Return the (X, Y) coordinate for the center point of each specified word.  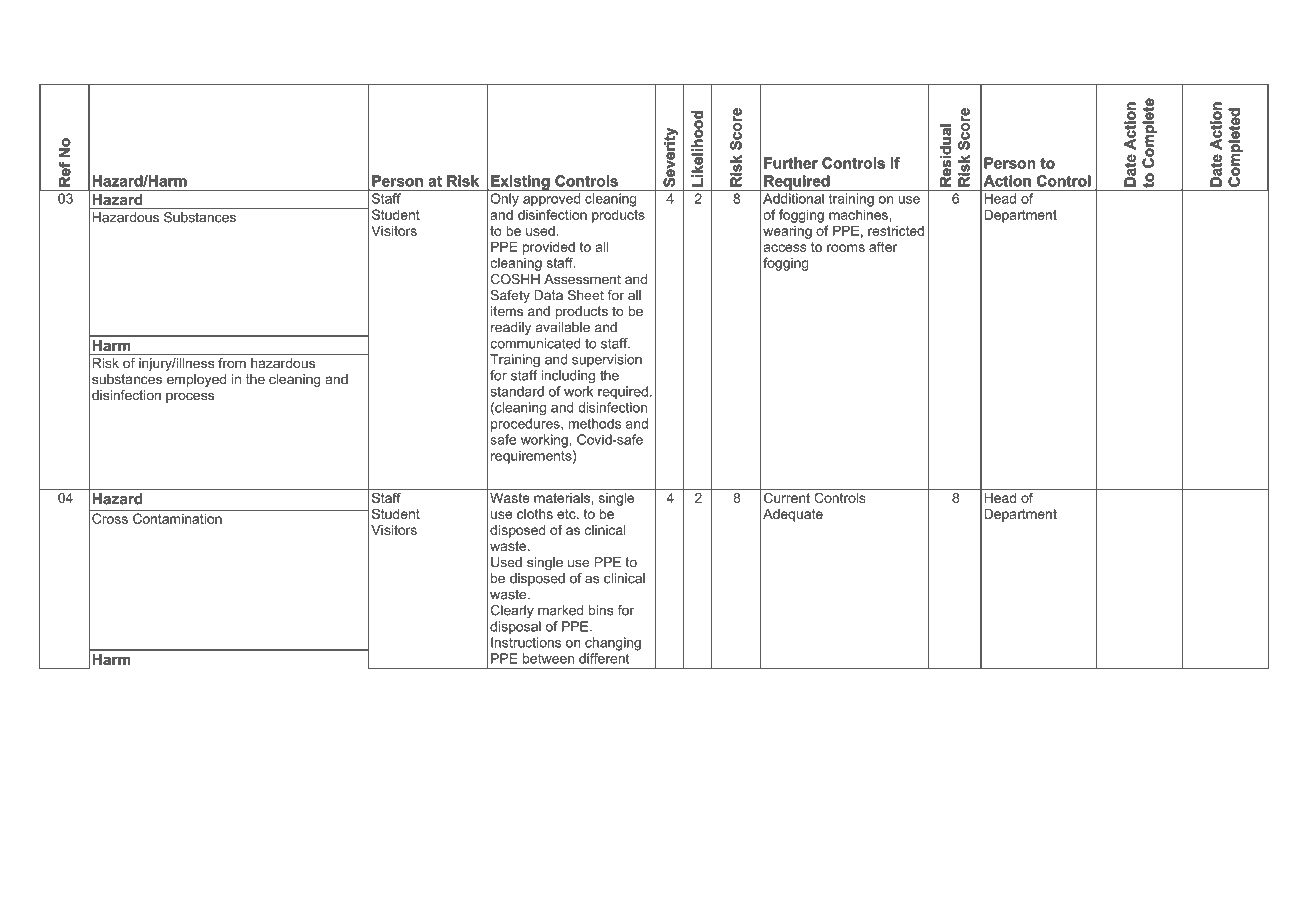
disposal (515, 627)
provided (549, 248)
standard (517, 391)
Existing (520, 183)
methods (594, 423)
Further (791, 163)
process (190, 397)
